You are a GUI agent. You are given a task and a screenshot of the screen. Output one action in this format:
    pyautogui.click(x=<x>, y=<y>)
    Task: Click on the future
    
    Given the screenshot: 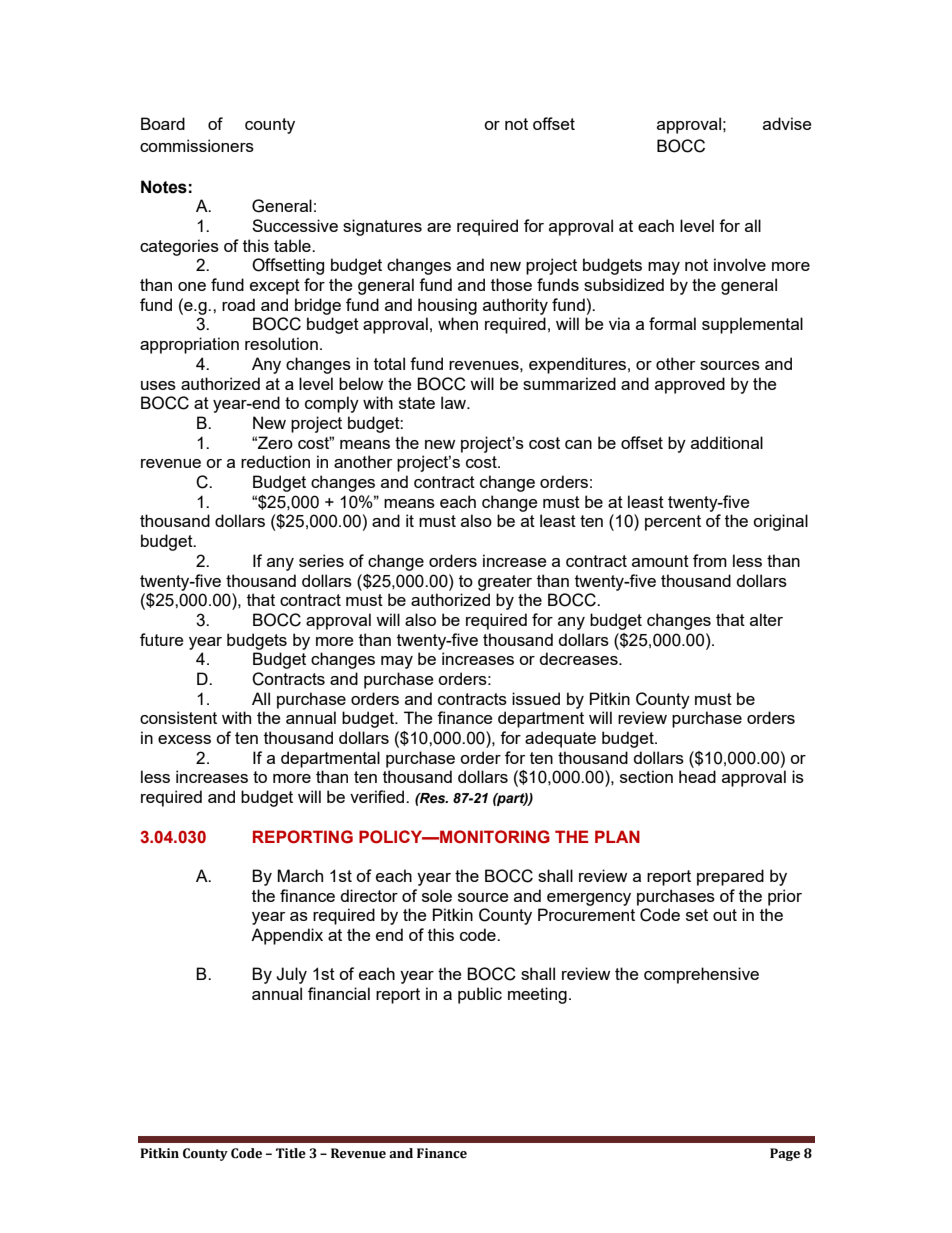 What is the action you would take?
    pyautogui.click(x=161, y=639)
